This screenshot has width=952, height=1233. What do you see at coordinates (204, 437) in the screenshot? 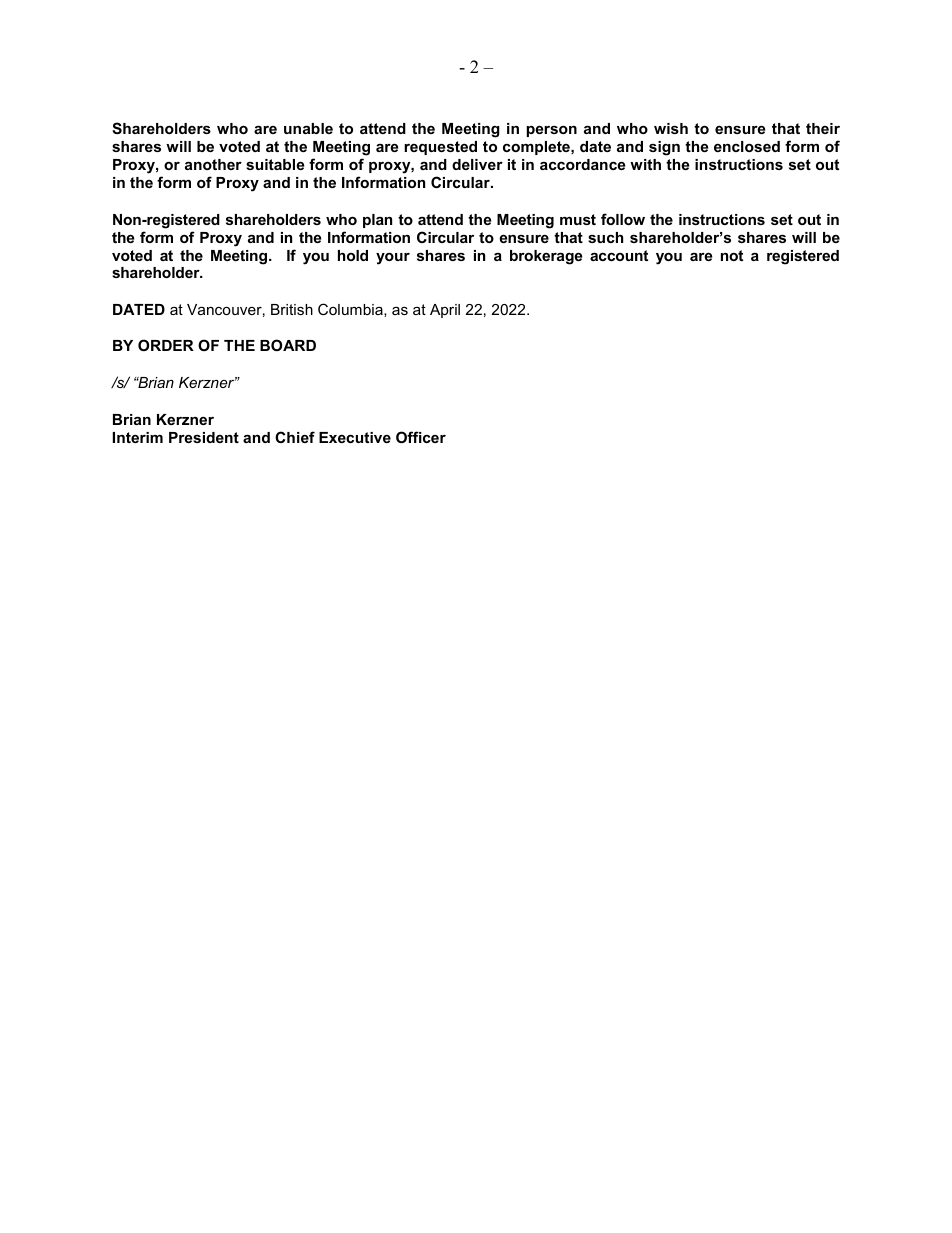
I see `President` at bounding box center [204, 437].
